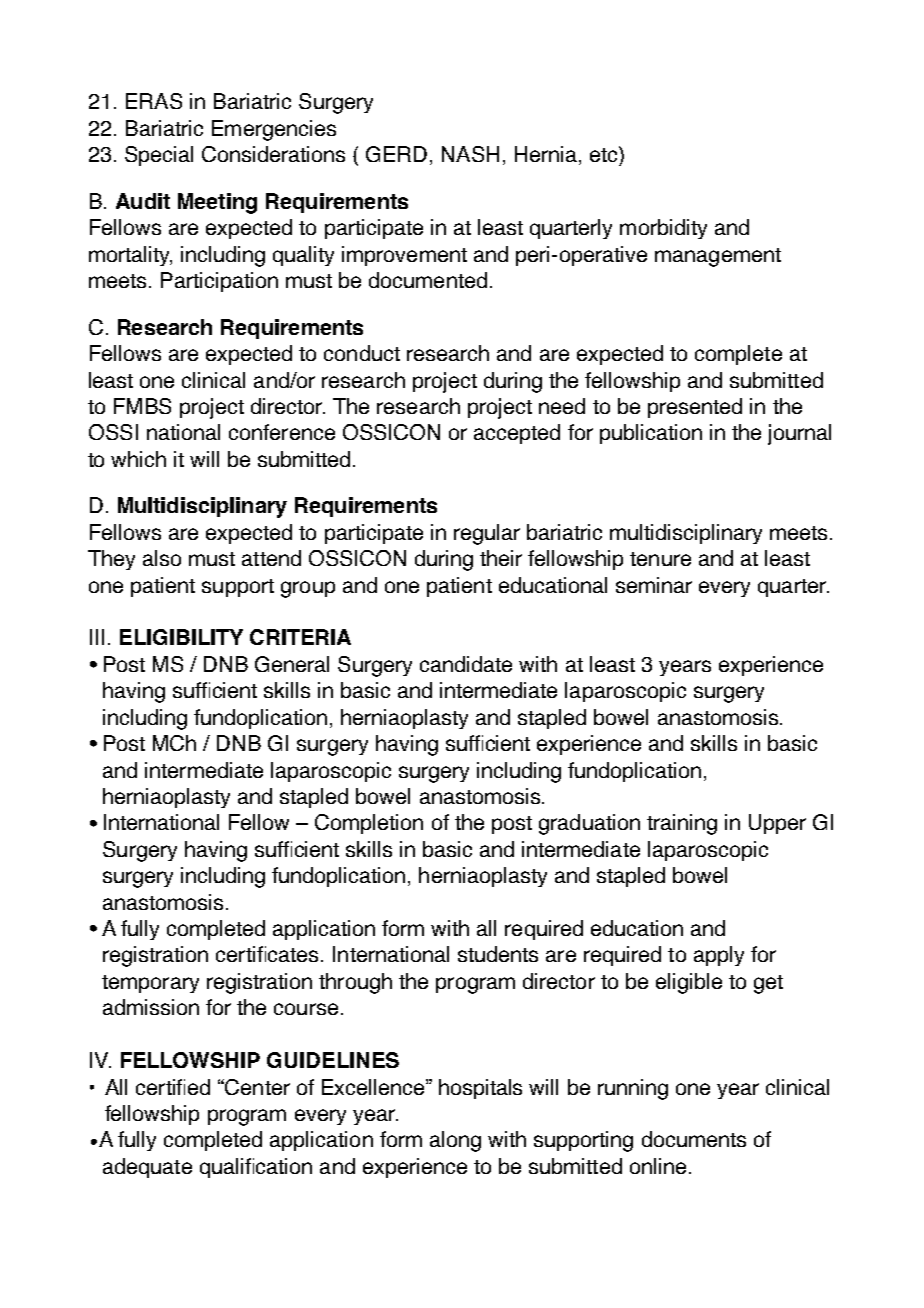 The width and height of the page is (924, 1308). Describe the element at coordinates (159, 156) in the page. I see `Special` at that location.
